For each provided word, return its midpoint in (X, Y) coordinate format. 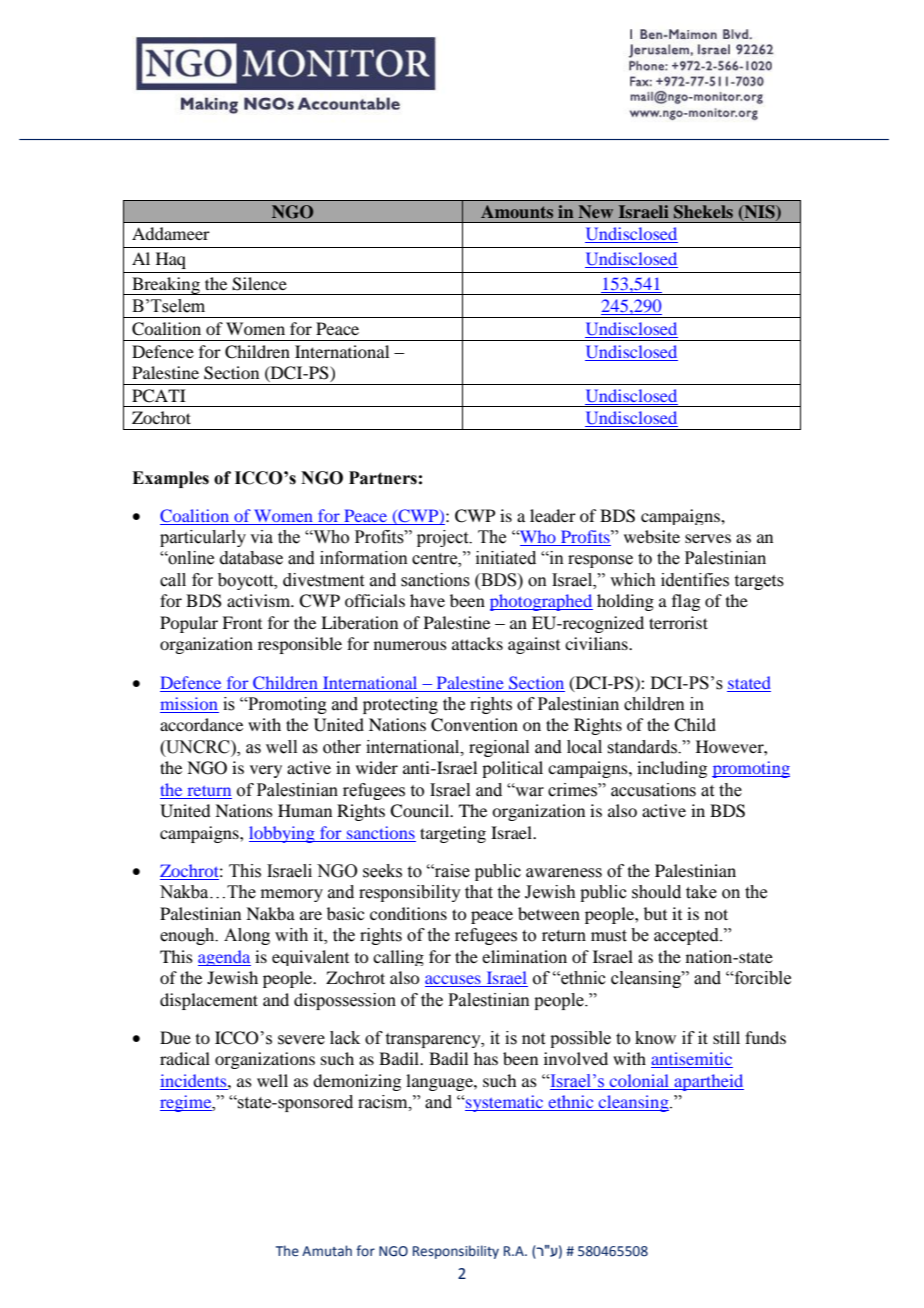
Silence (259, 284)
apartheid (708, 1082)
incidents (194, 1080)
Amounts (517, 211)
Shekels (703, 212)
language (440, 1082)
